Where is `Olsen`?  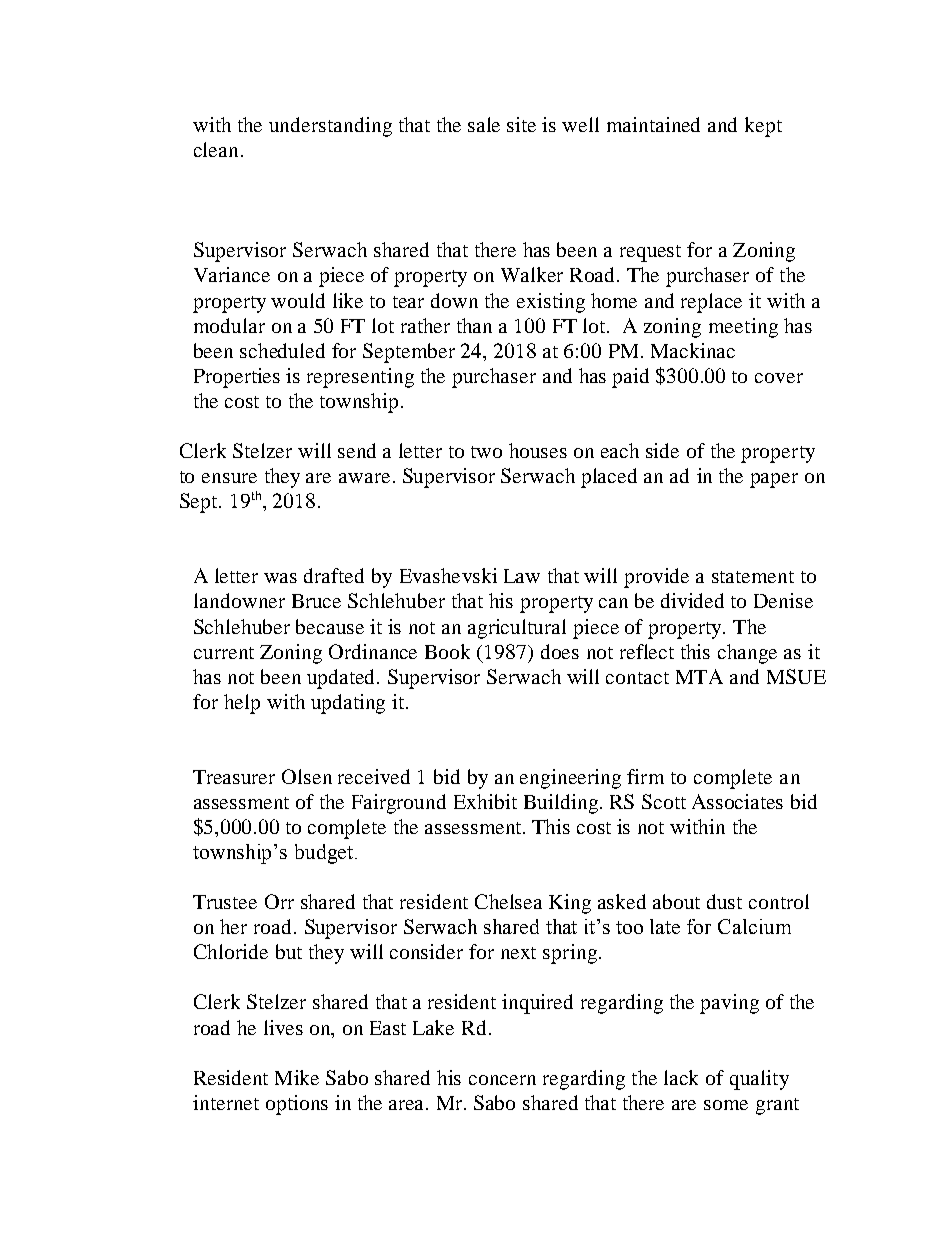 Olsen is located at coordinates (307, 776).
